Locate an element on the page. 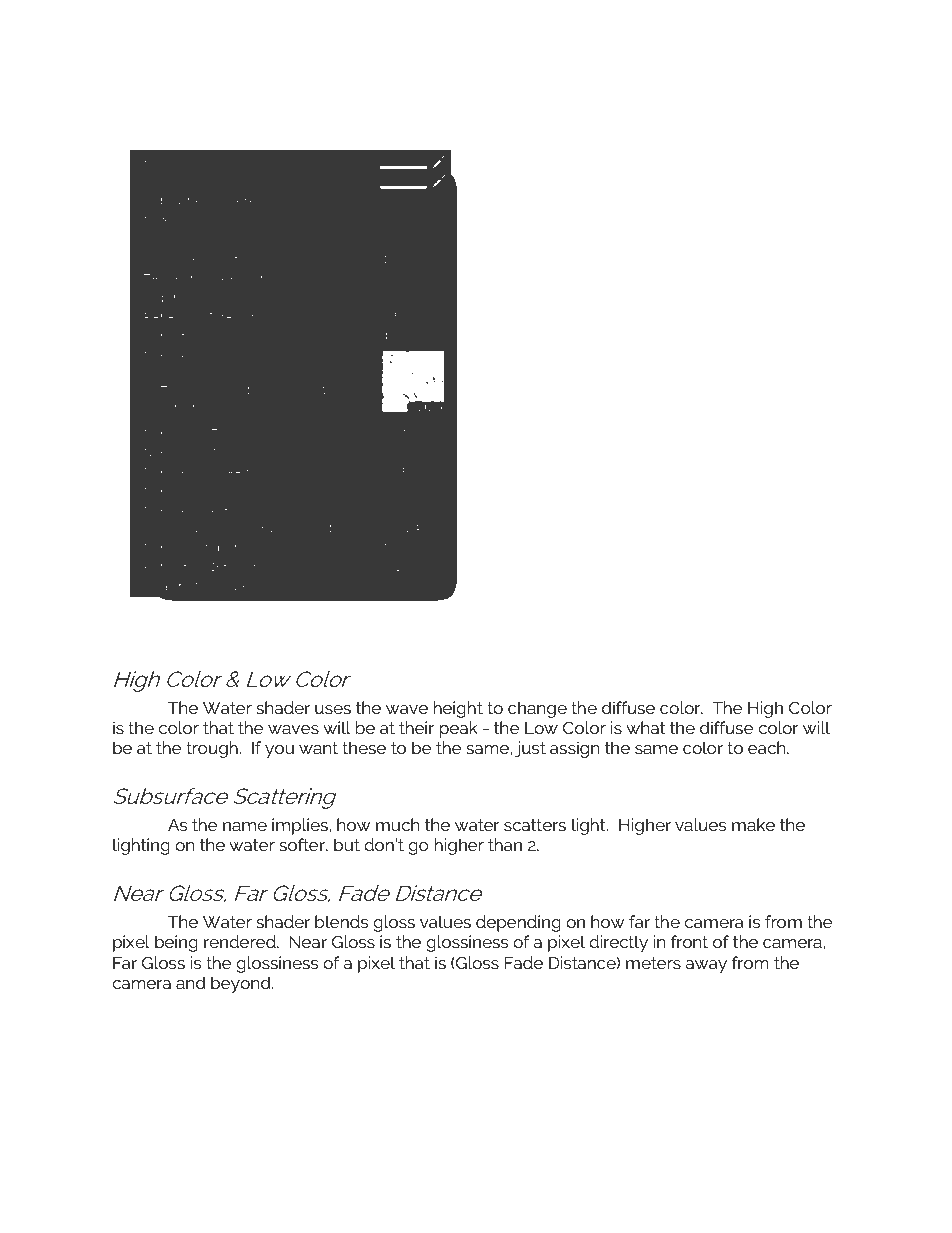  depending is located at coordinates (518, 923).
